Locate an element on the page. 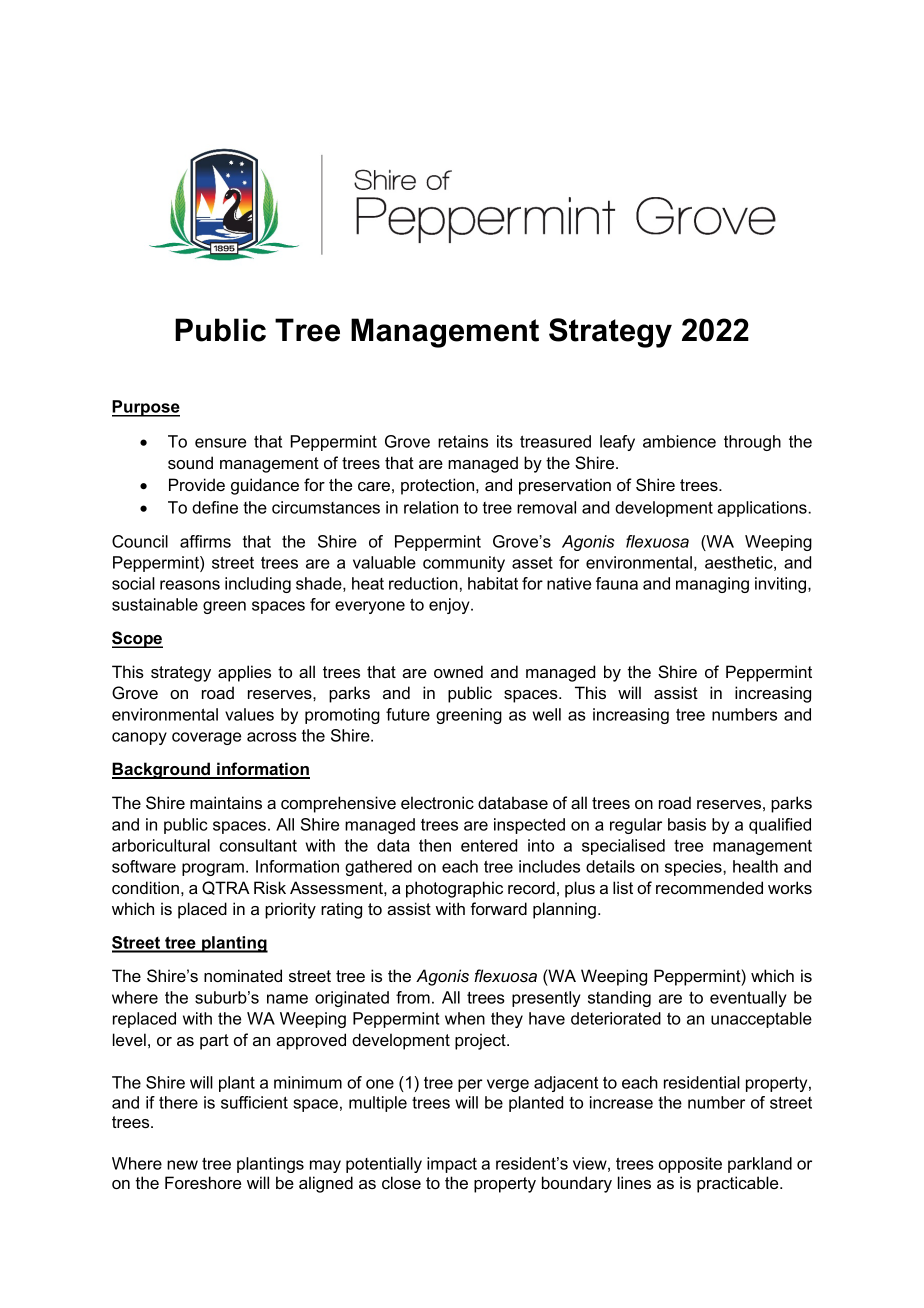 This document has height=1308, width=924. recommended is located at coordinates (709, 887).
